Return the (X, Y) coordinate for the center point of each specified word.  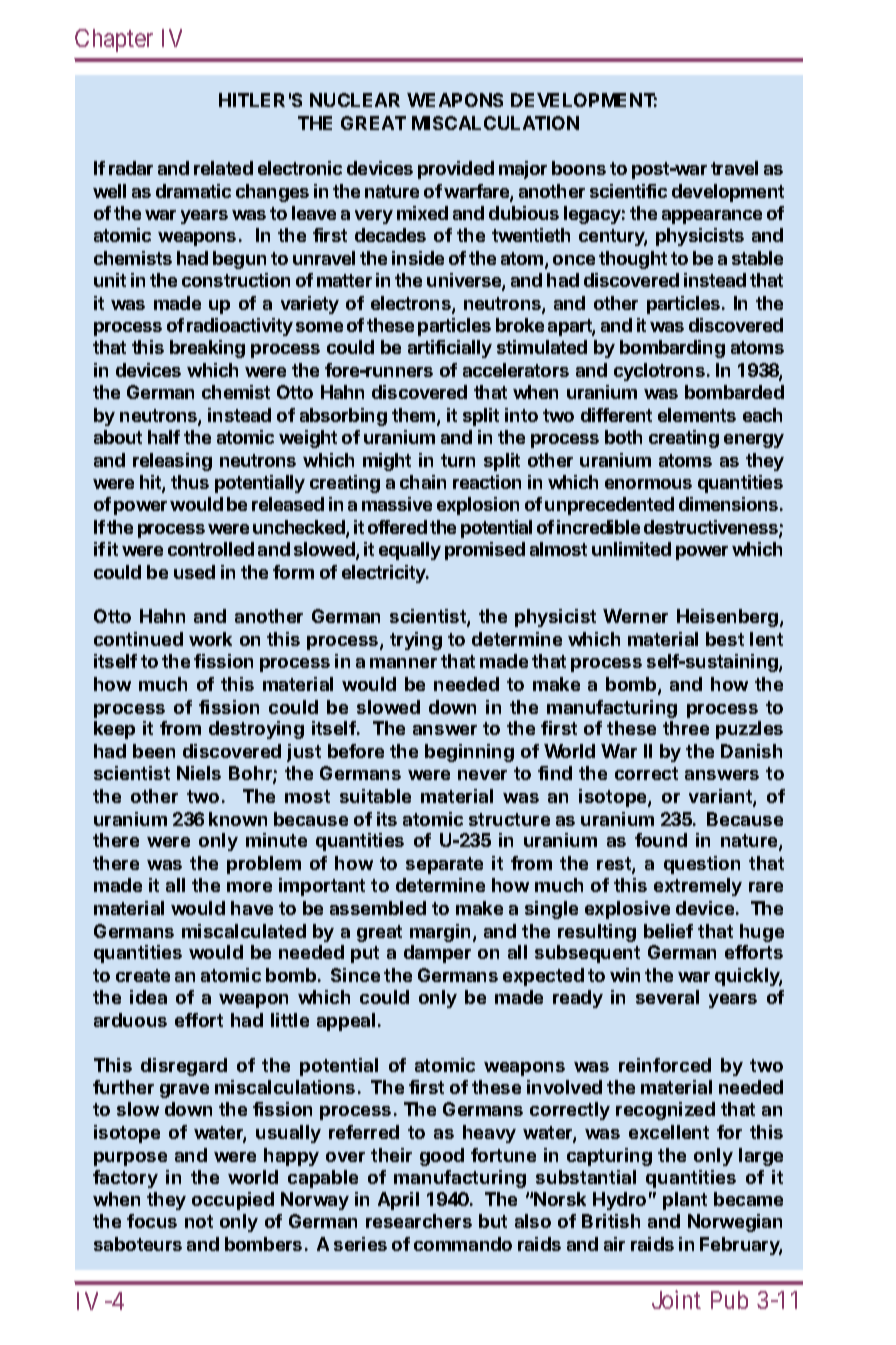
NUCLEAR (355, 100)
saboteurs (138, 1244)
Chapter (114, 40)
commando (463, 1244)
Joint (676, 1299)
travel (734, 168)
